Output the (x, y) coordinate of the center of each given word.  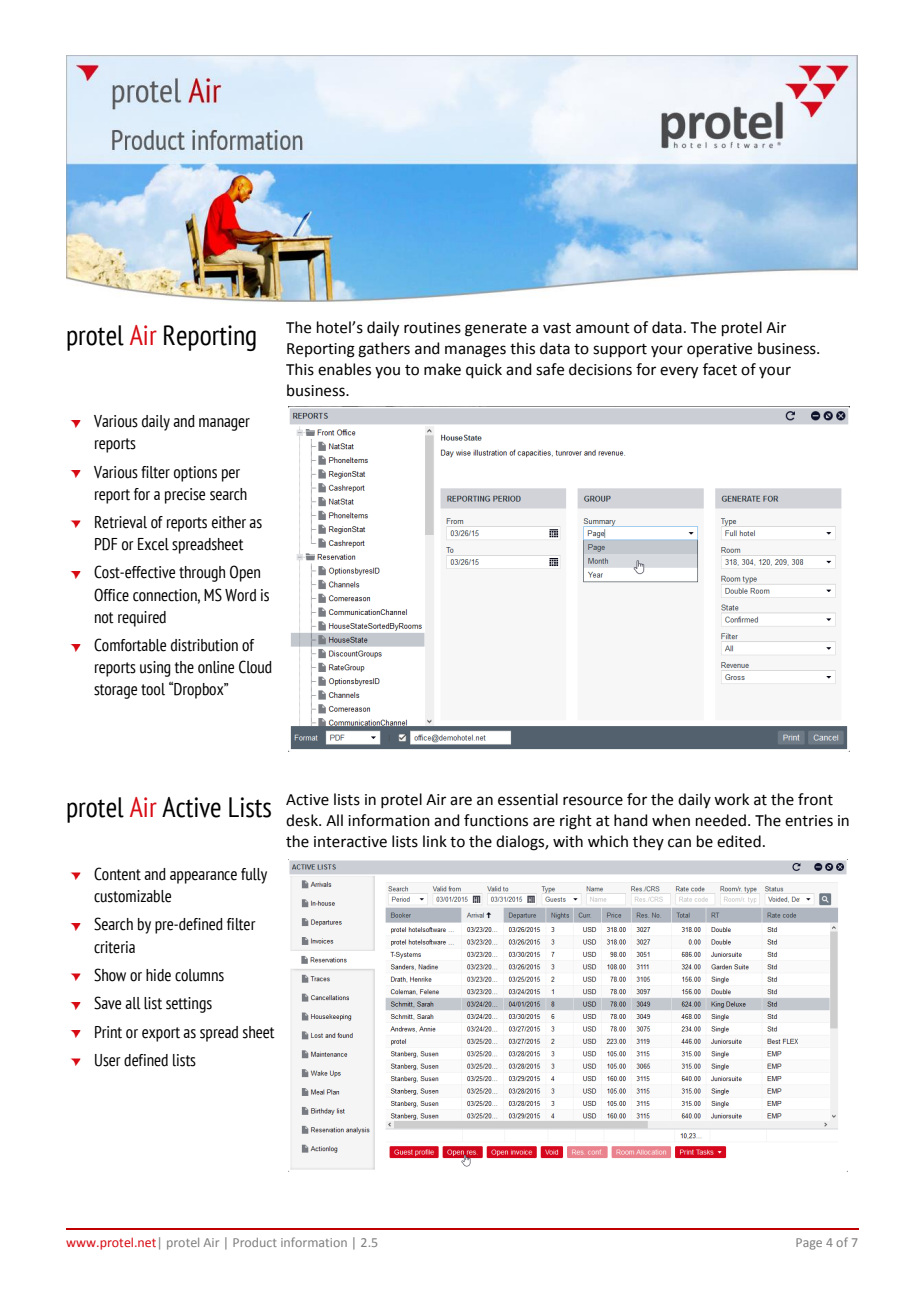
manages (475, 351)
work (731, 799)
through (202, 574)
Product (255, 1242)
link (435, 841)
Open (245, 573)
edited (739, 841)
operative (719, 350)
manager (224, 424)
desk (303, 820)
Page (809, 1244)
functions (496, 820)
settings (189, 1005)
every (679, 372)
